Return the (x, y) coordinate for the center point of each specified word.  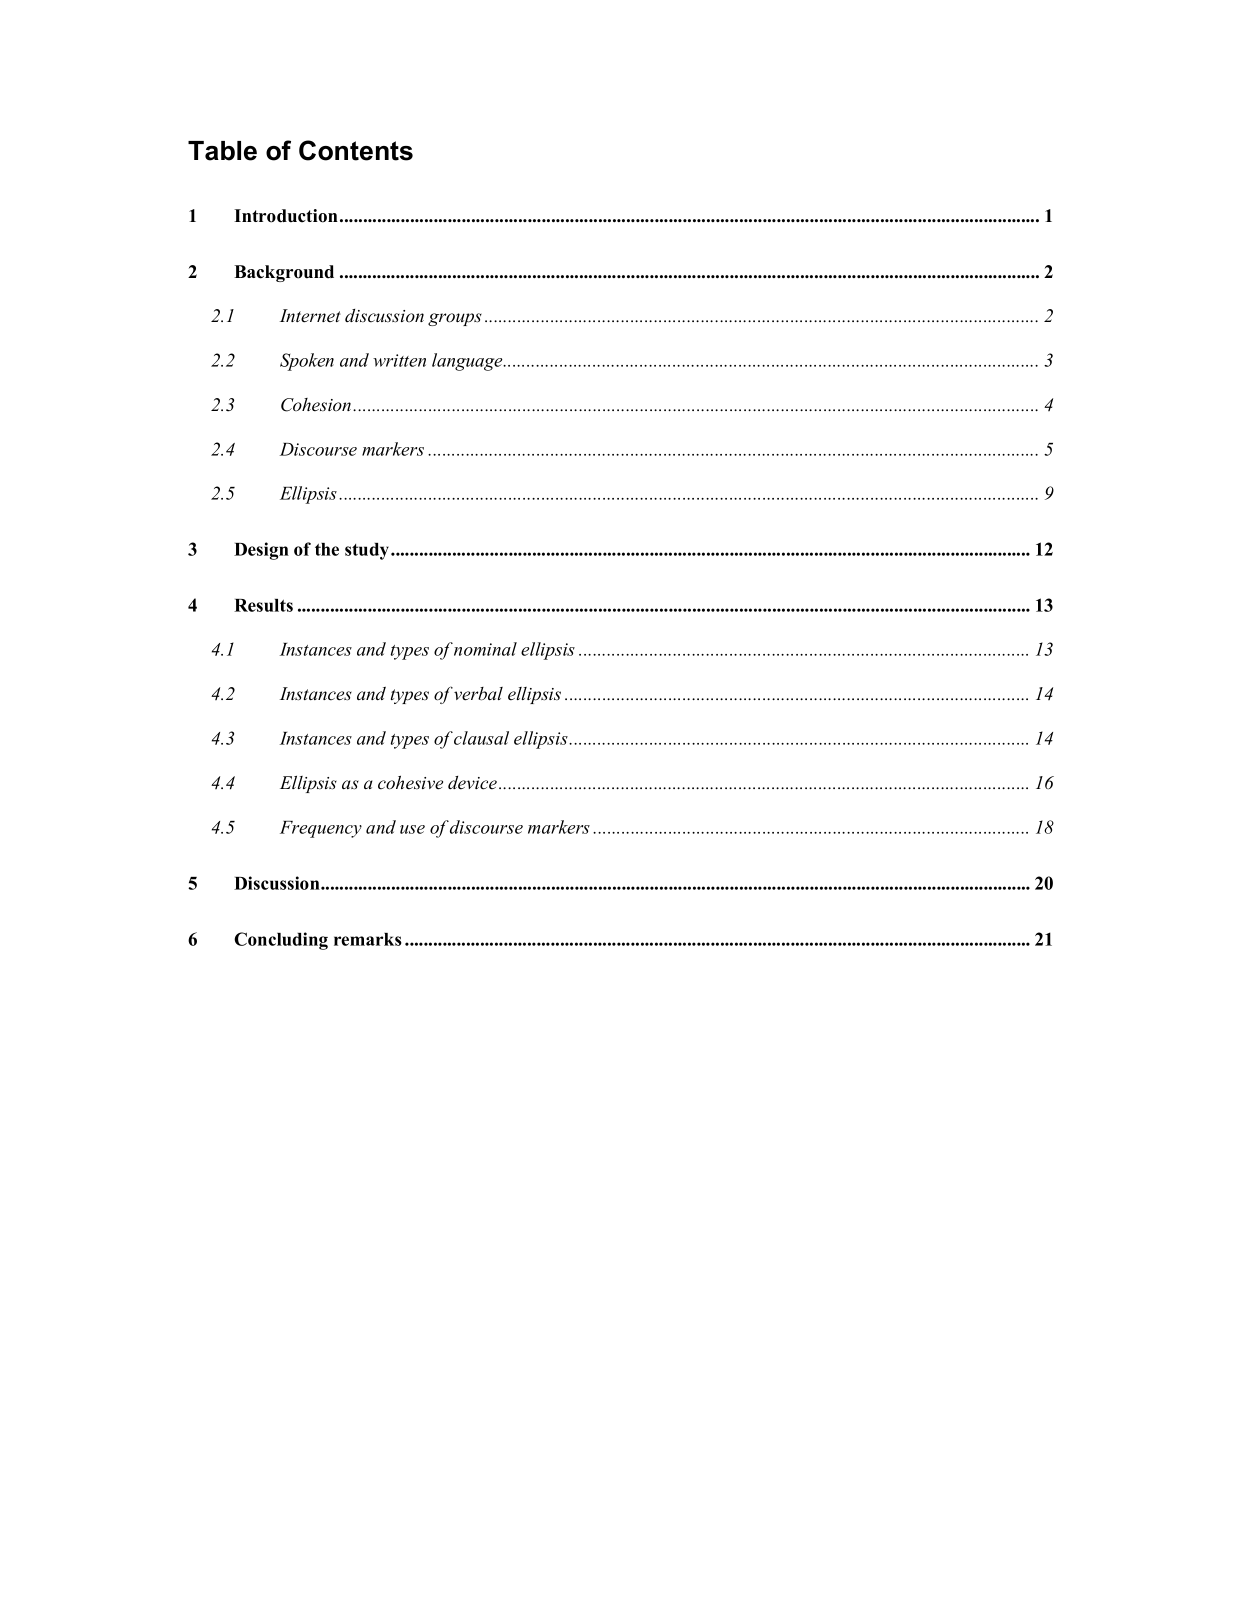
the (327, 549)
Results (263, 605)
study (368, 551)
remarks (368, 939)
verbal (478, 694)
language (468, 362)
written (399, 360)
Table (222, 151)
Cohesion (317, 405)
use (412, 829)
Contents (356, 150)
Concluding (281, 941)
